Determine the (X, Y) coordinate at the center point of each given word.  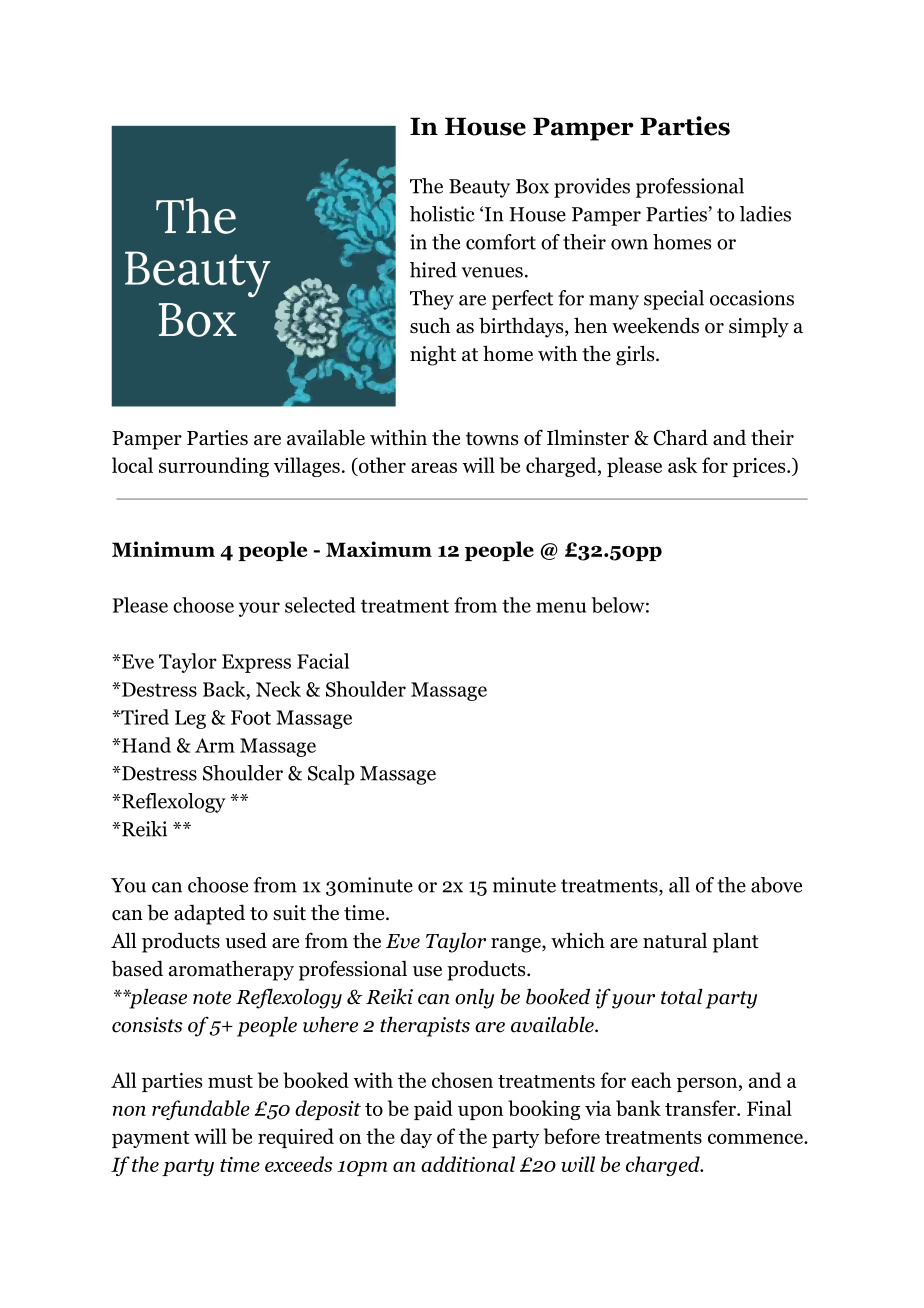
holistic (442, 214)
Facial (323, 661)
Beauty (479, 188)
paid (433, 1110)
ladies (765, 214)
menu (561, 607)
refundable (201, 1110)
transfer (701, 1108)
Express (256, 663)
